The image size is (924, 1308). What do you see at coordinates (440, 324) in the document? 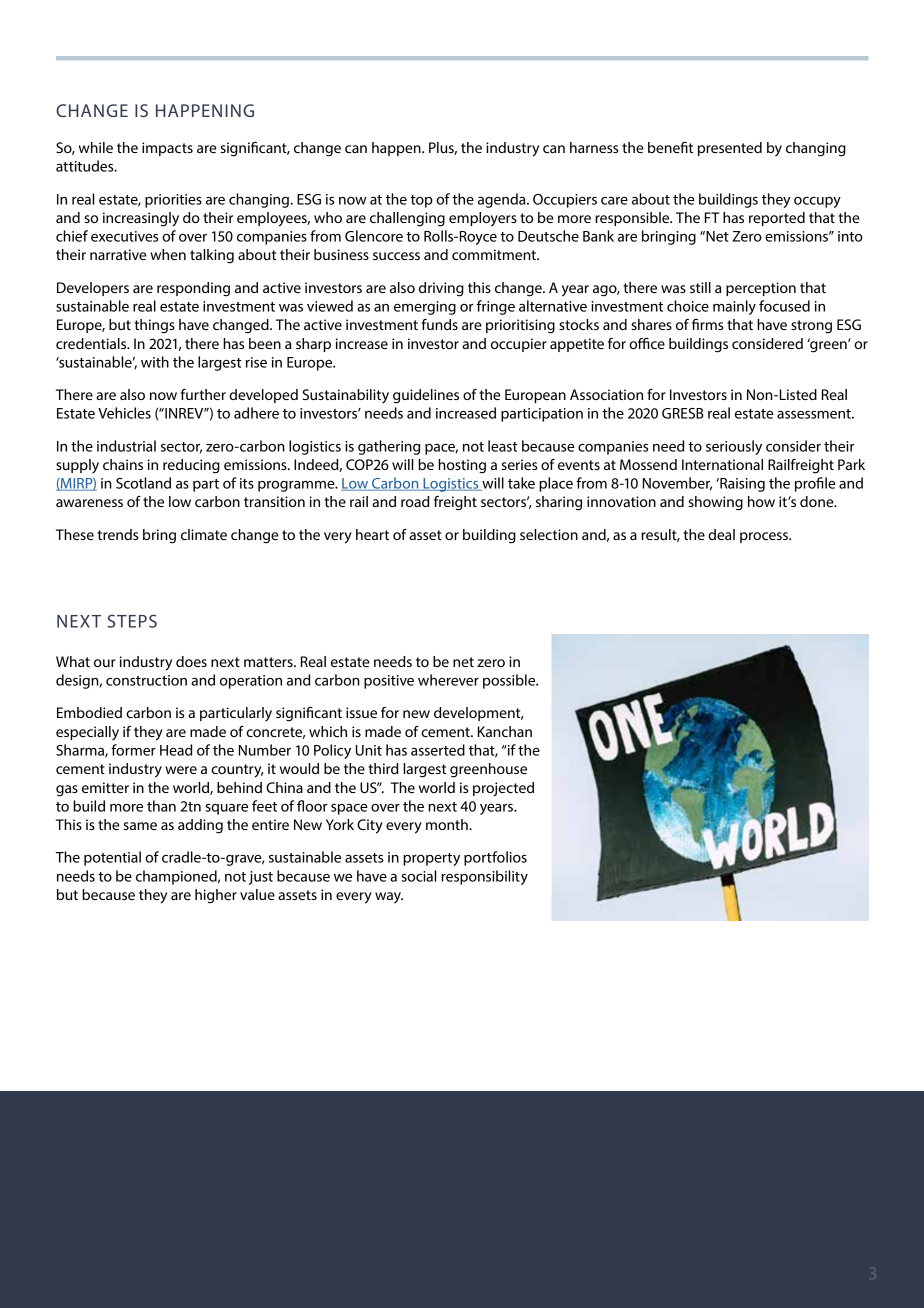
I see `funds` at bounding box center [440, 324].
